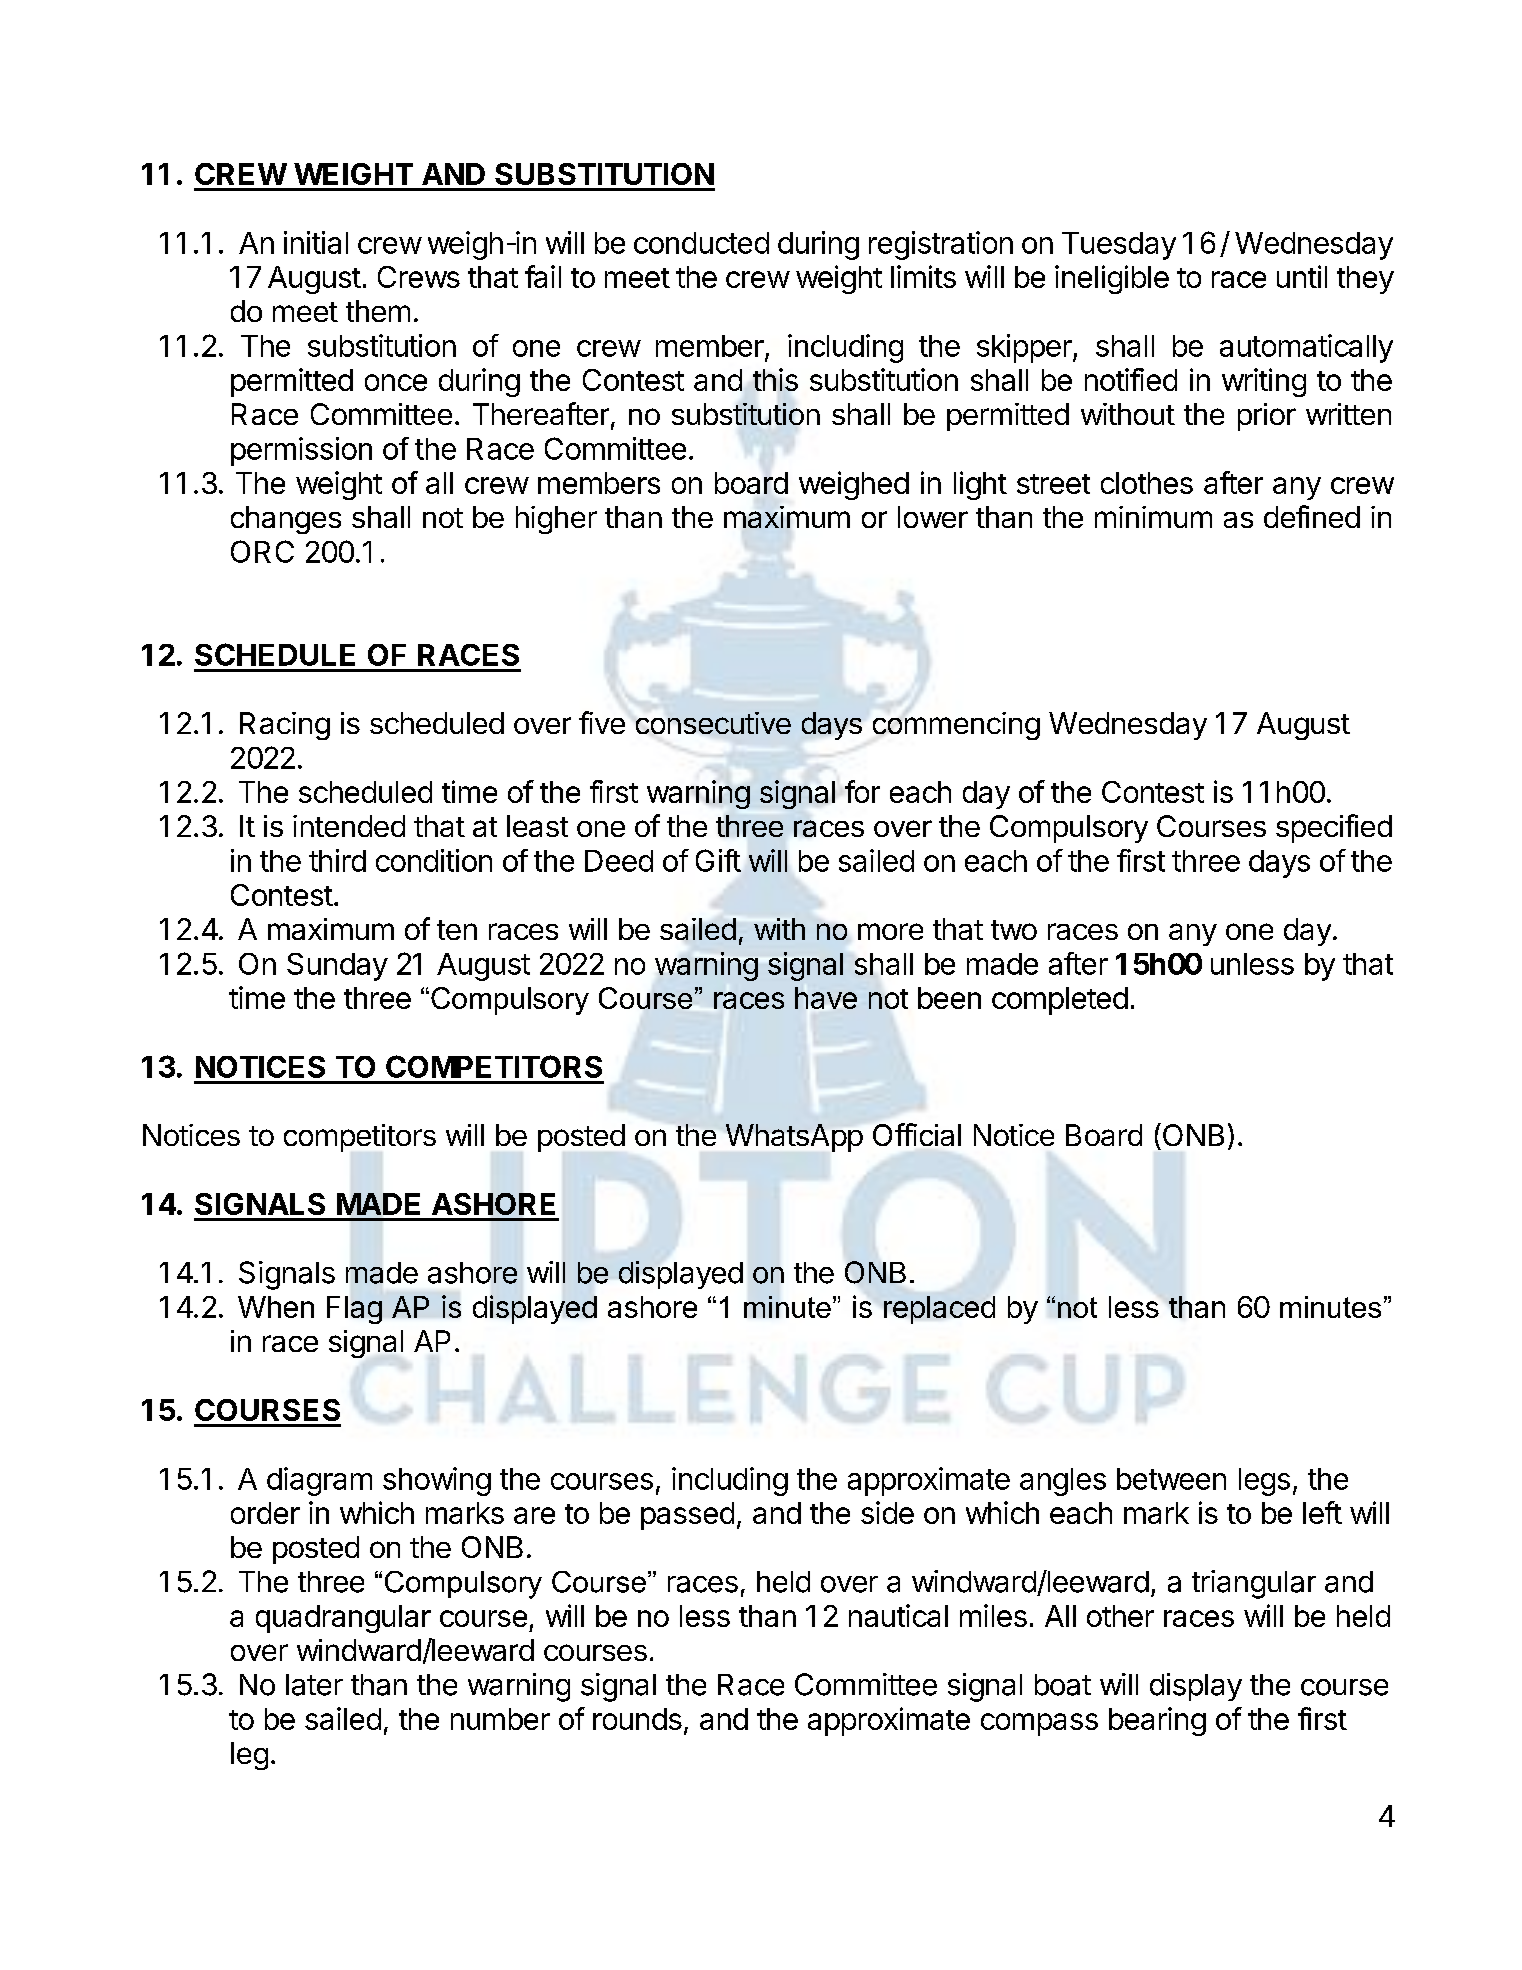 The image size is (1522, 1970). Describe the element at coordinates (923, 276) in the image. I see `limits` at that location.
